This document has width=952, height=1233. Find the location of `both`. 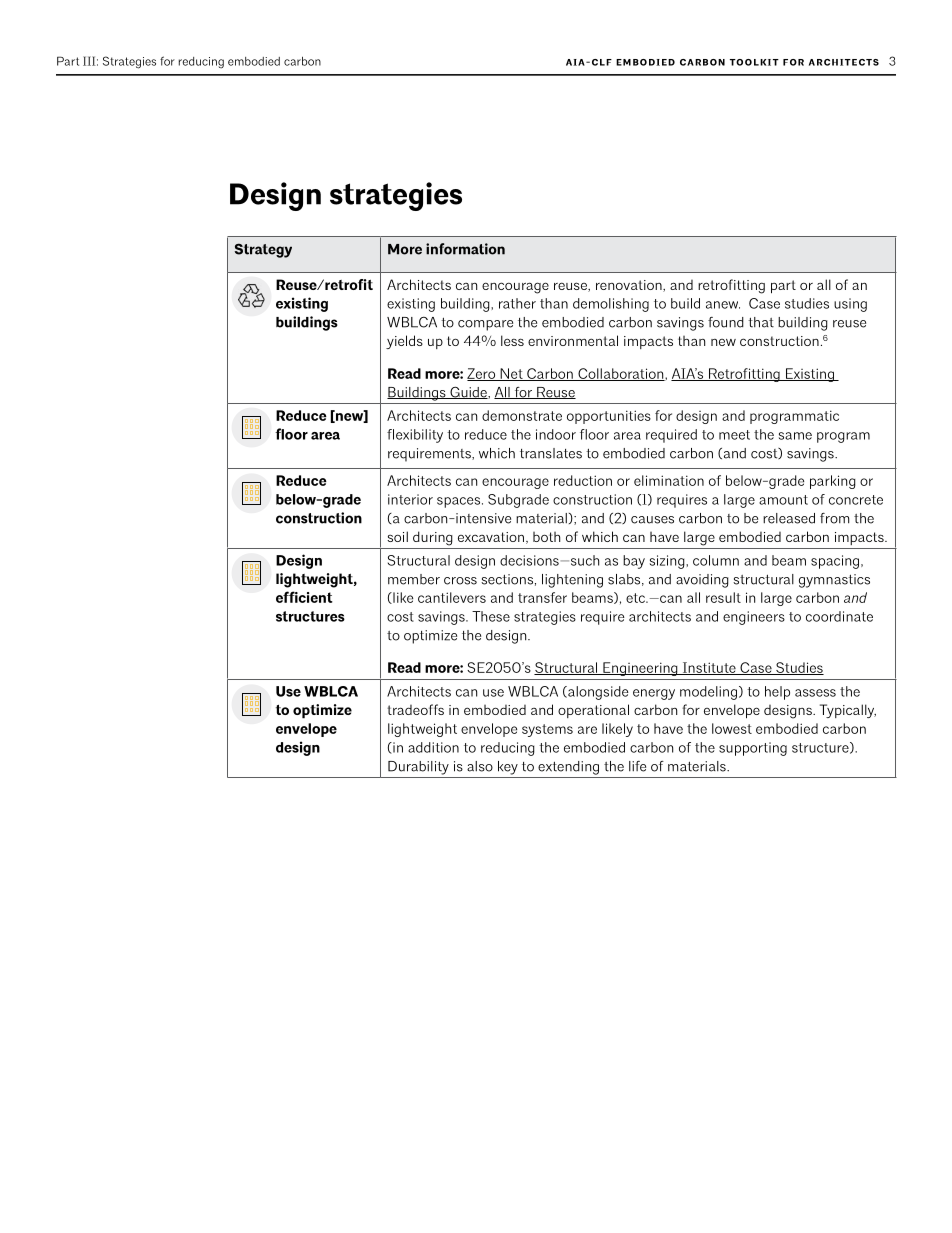

both is located at coordinates (546, 537).
